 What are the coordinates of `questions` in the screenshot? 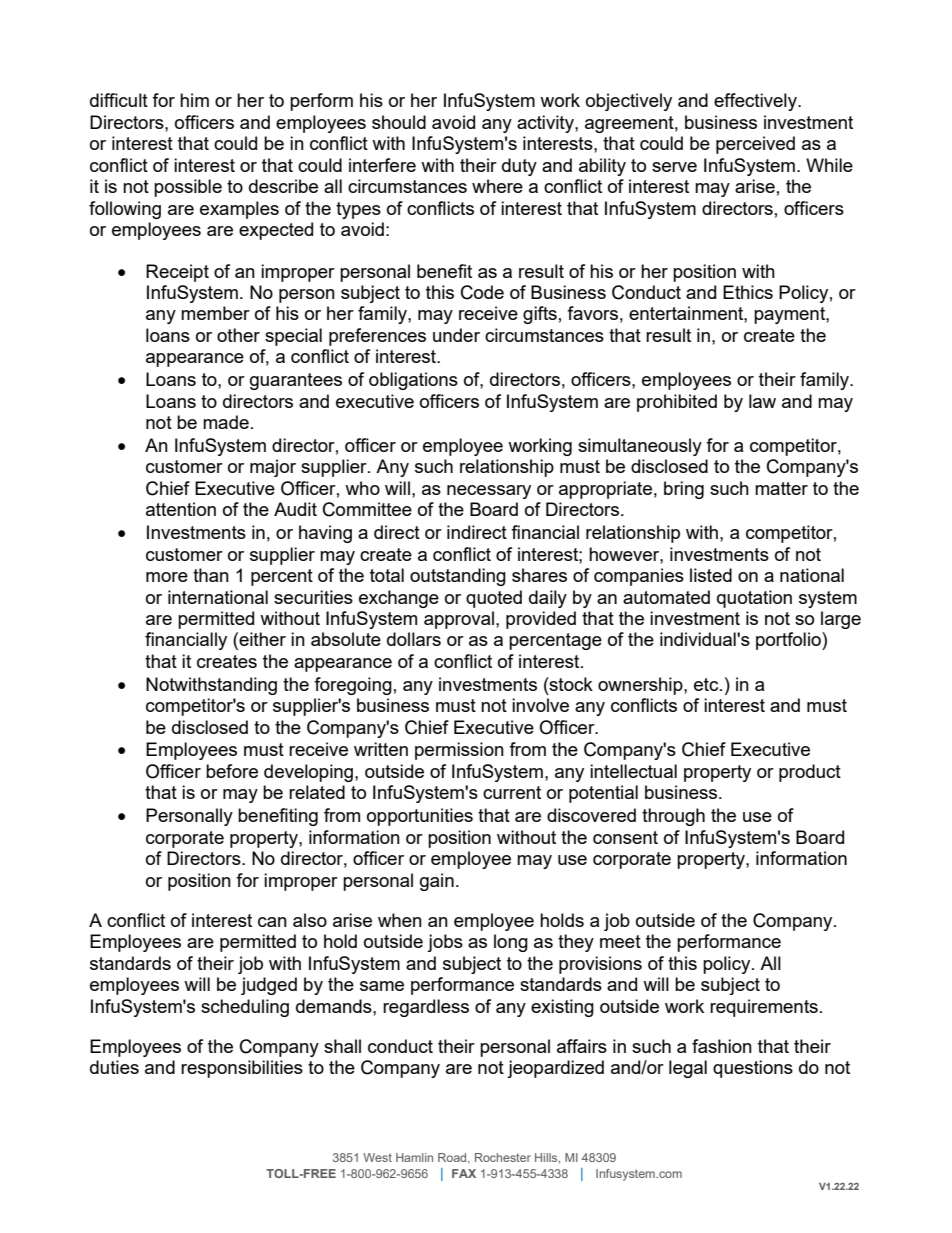 It's located at (753, 1069).
